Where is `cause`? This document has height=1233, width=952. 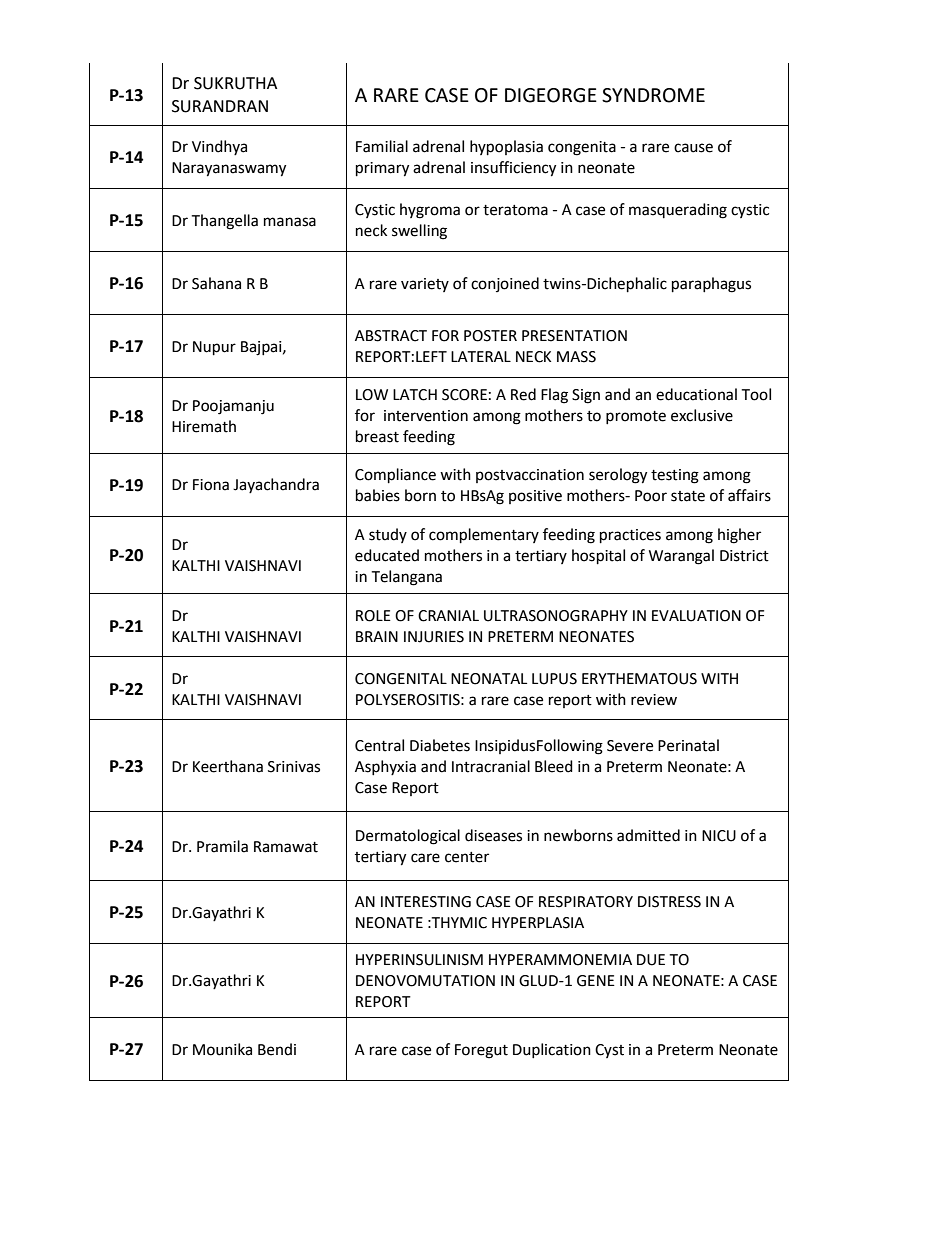
cause is located at coordinates (693, 148).
